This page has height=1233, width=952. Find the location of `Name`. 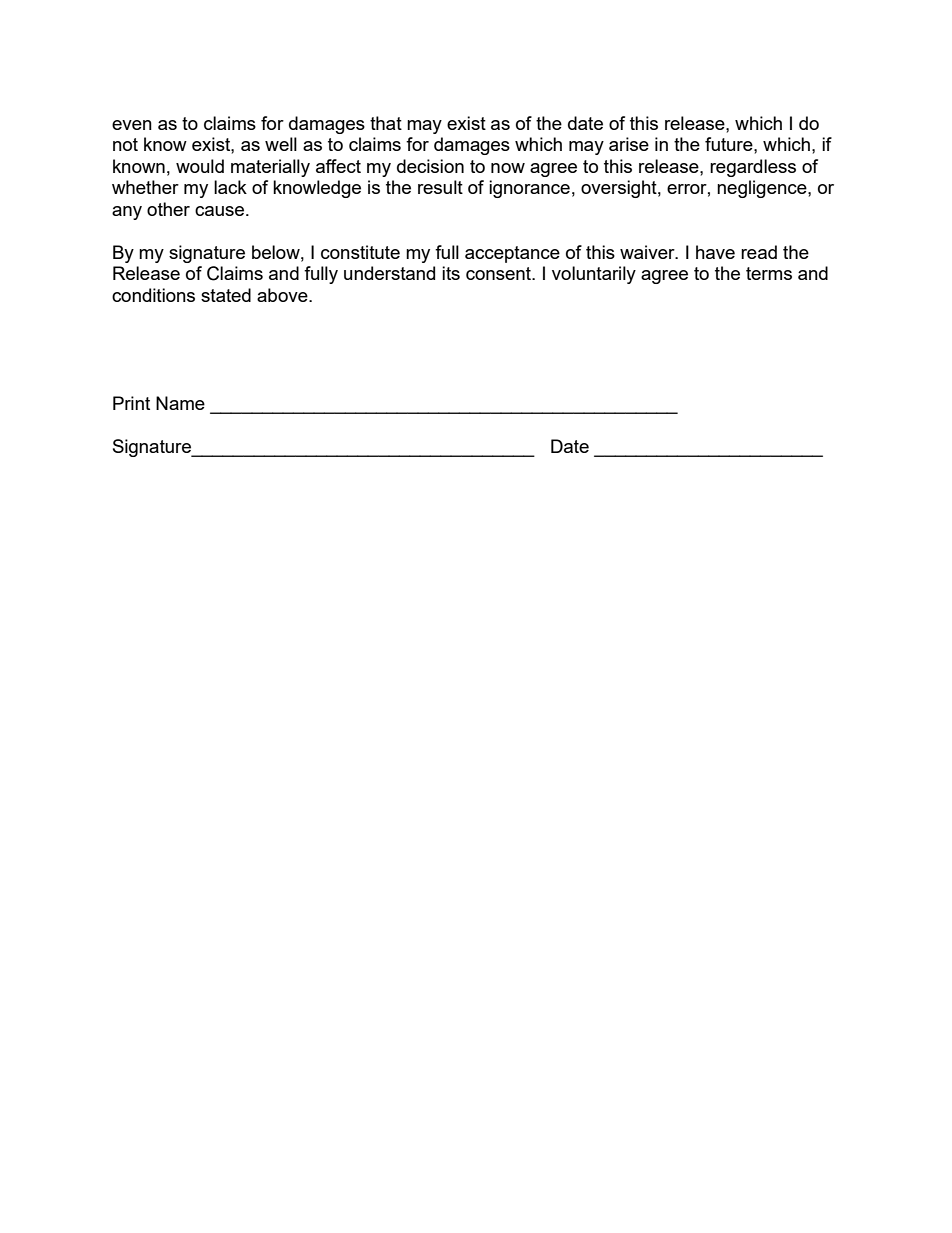

Name is located at coordinates (180, 403).
